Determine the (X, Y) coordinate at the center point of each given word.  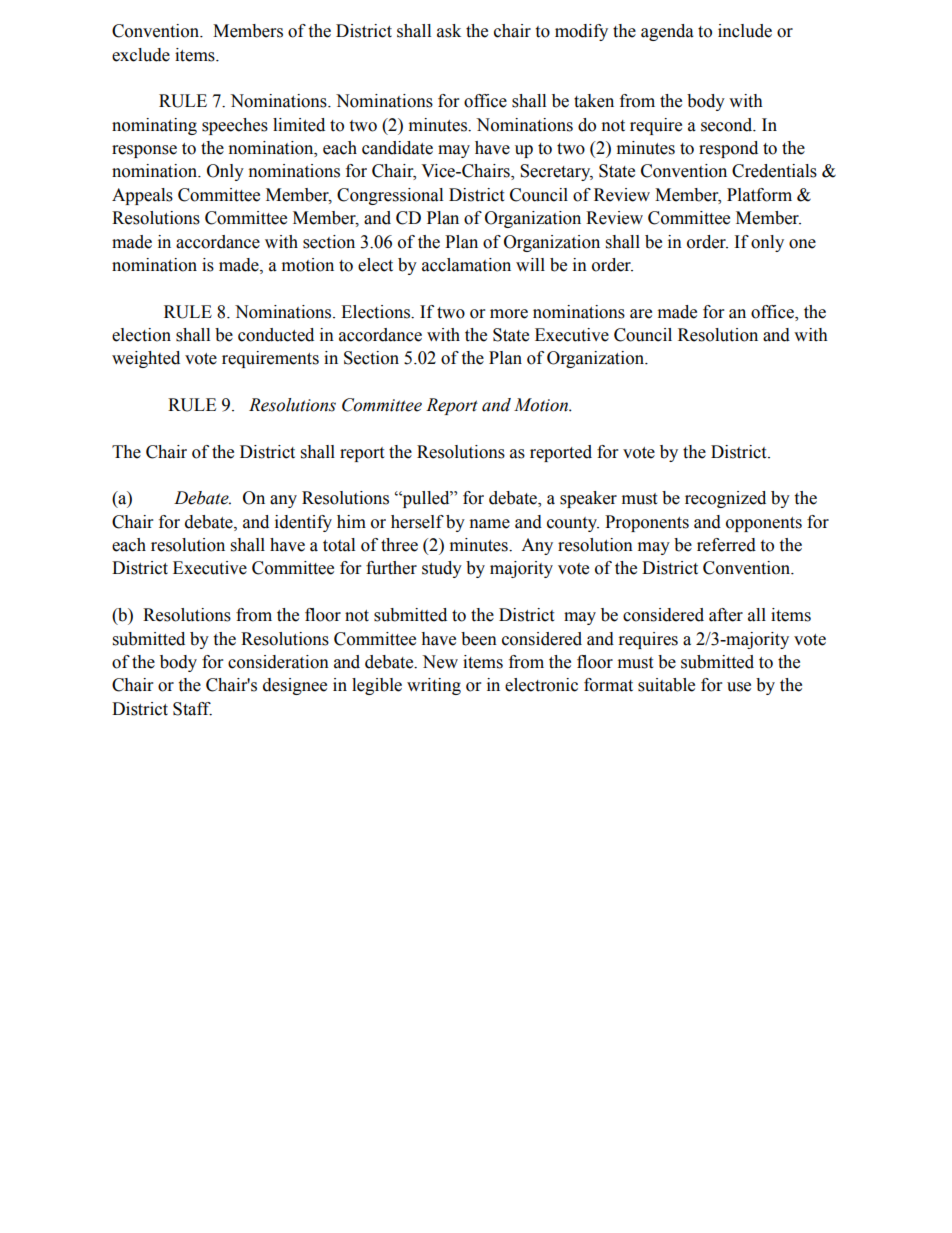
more (509, 314)
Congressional (390, 196)
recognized (725, 499)
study (442, 569)
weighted (146, 359)
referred (726, 545)
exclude (141, 55)
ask (449, 31)
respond (728, 149)
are (641, 314)
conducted (276, 335)
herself (417, 522)
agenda (667, 32)
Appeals (142, 196)
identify (303, 523)
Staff (192, 709)
